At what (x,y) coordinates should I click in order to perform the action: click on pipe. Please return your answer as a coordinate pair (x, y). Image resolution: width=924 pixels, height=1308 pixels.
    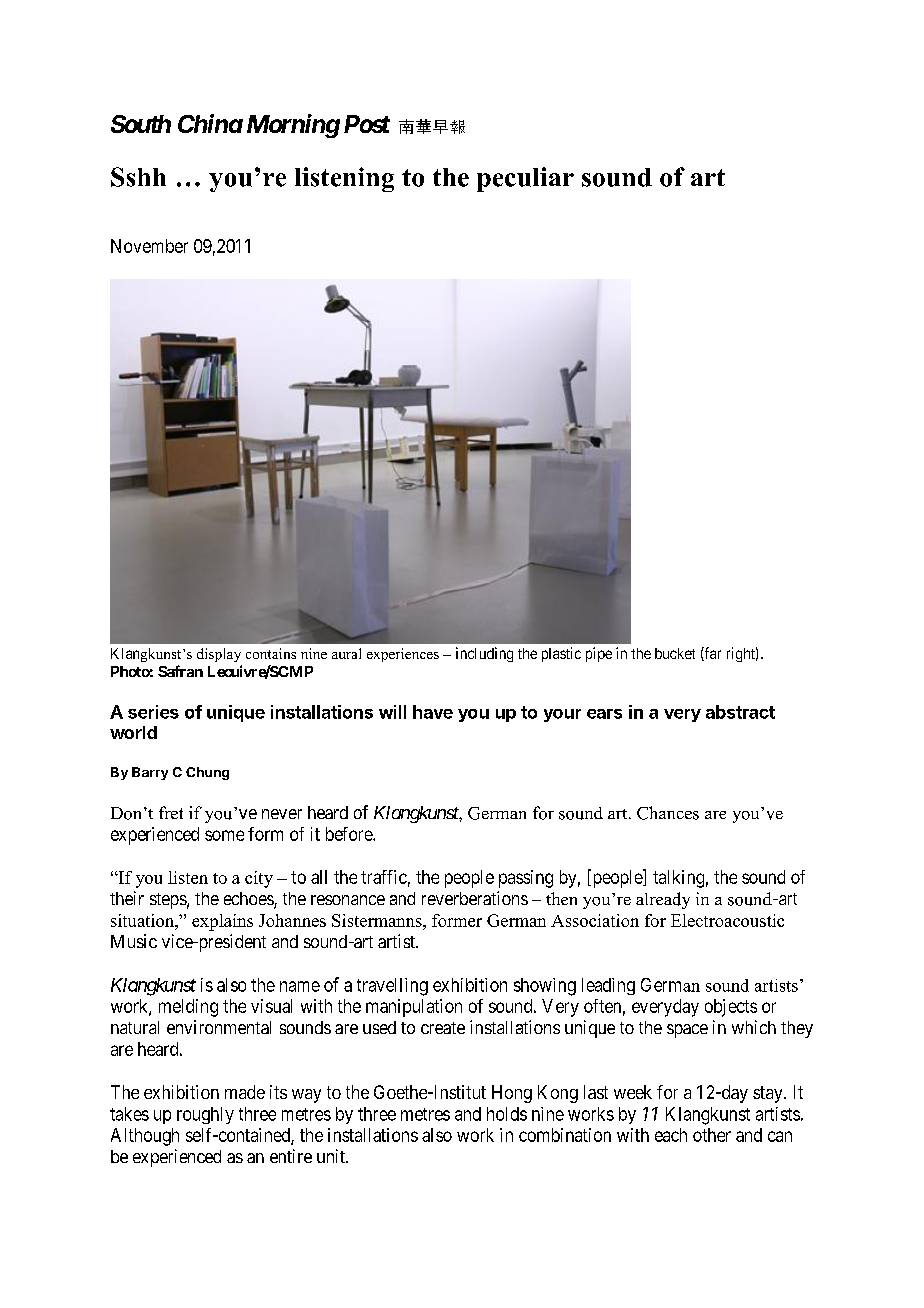
    Looking at the image, I should click on (599, 654).
